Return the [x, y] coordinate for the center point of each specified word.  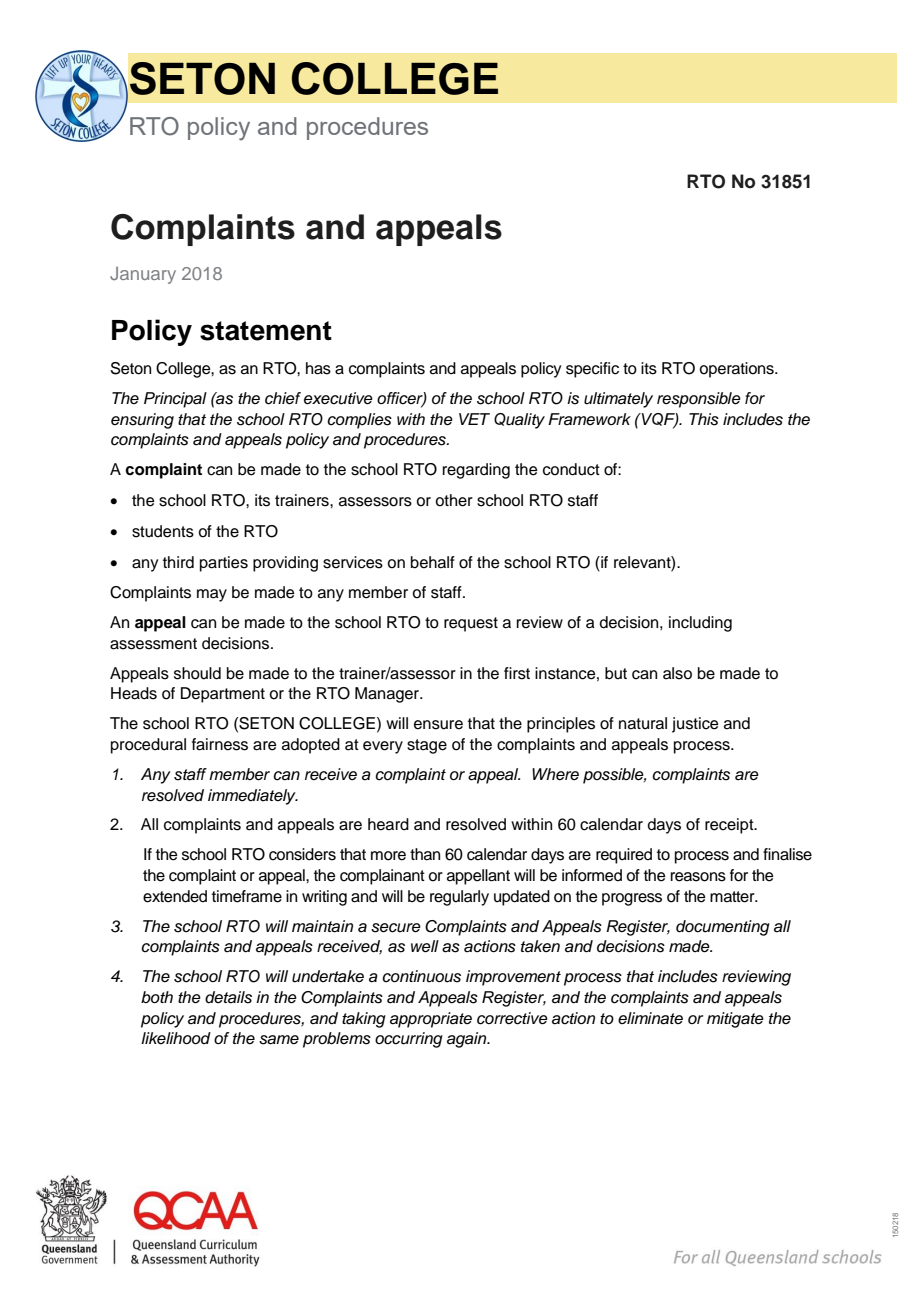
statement [266, 331]
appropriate [431, 1020]
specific [592, 370]
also [677, 673]
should [197, 673]
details [228, 997]
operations [737, 370]
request [471, 624]
